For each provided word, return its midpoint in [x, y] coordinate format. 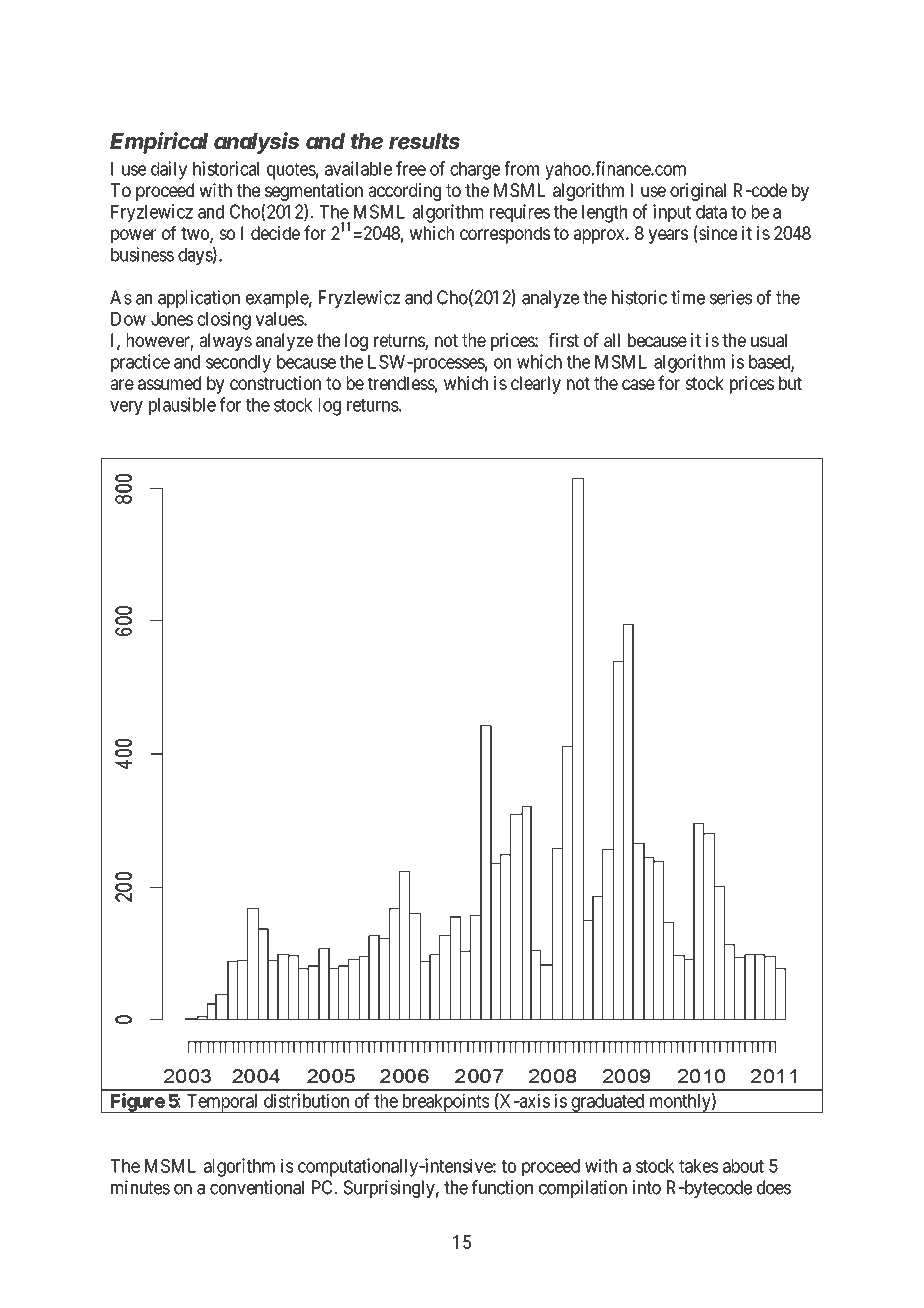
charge [475, 171]
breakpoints [444, 1103]
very [126, 408]
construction [275, 383]
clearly [536, 385]
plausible [182, 406]
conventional [257, 1187]
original [698, 192]
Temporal [222, 1103]
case [638, 384]
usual [769, 340]
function [502, 1187]
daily [169, 170]
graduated [608, 1103]
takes [699, 1166]
